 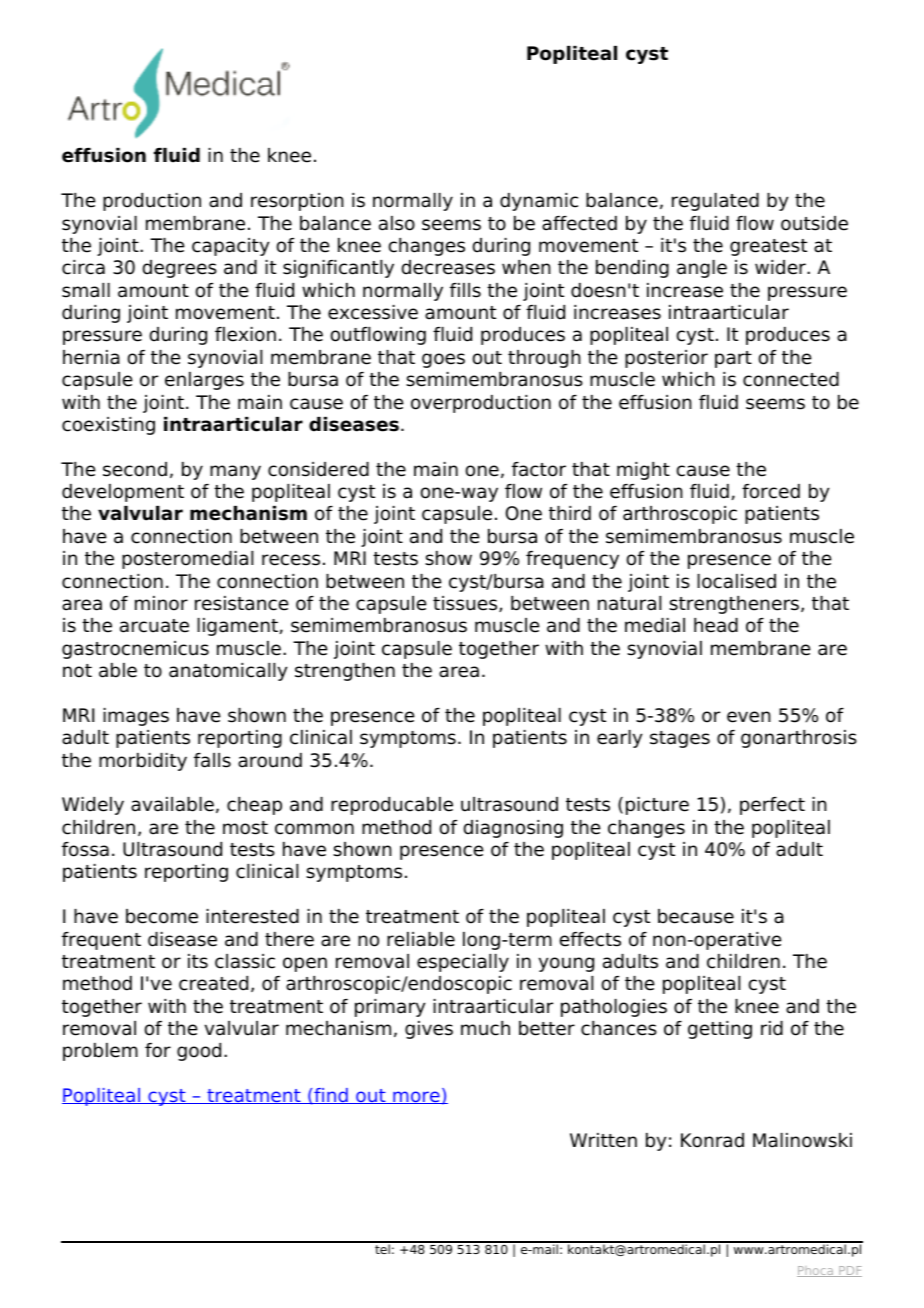 I want to click on regulated, so click(x=715, y=202).
